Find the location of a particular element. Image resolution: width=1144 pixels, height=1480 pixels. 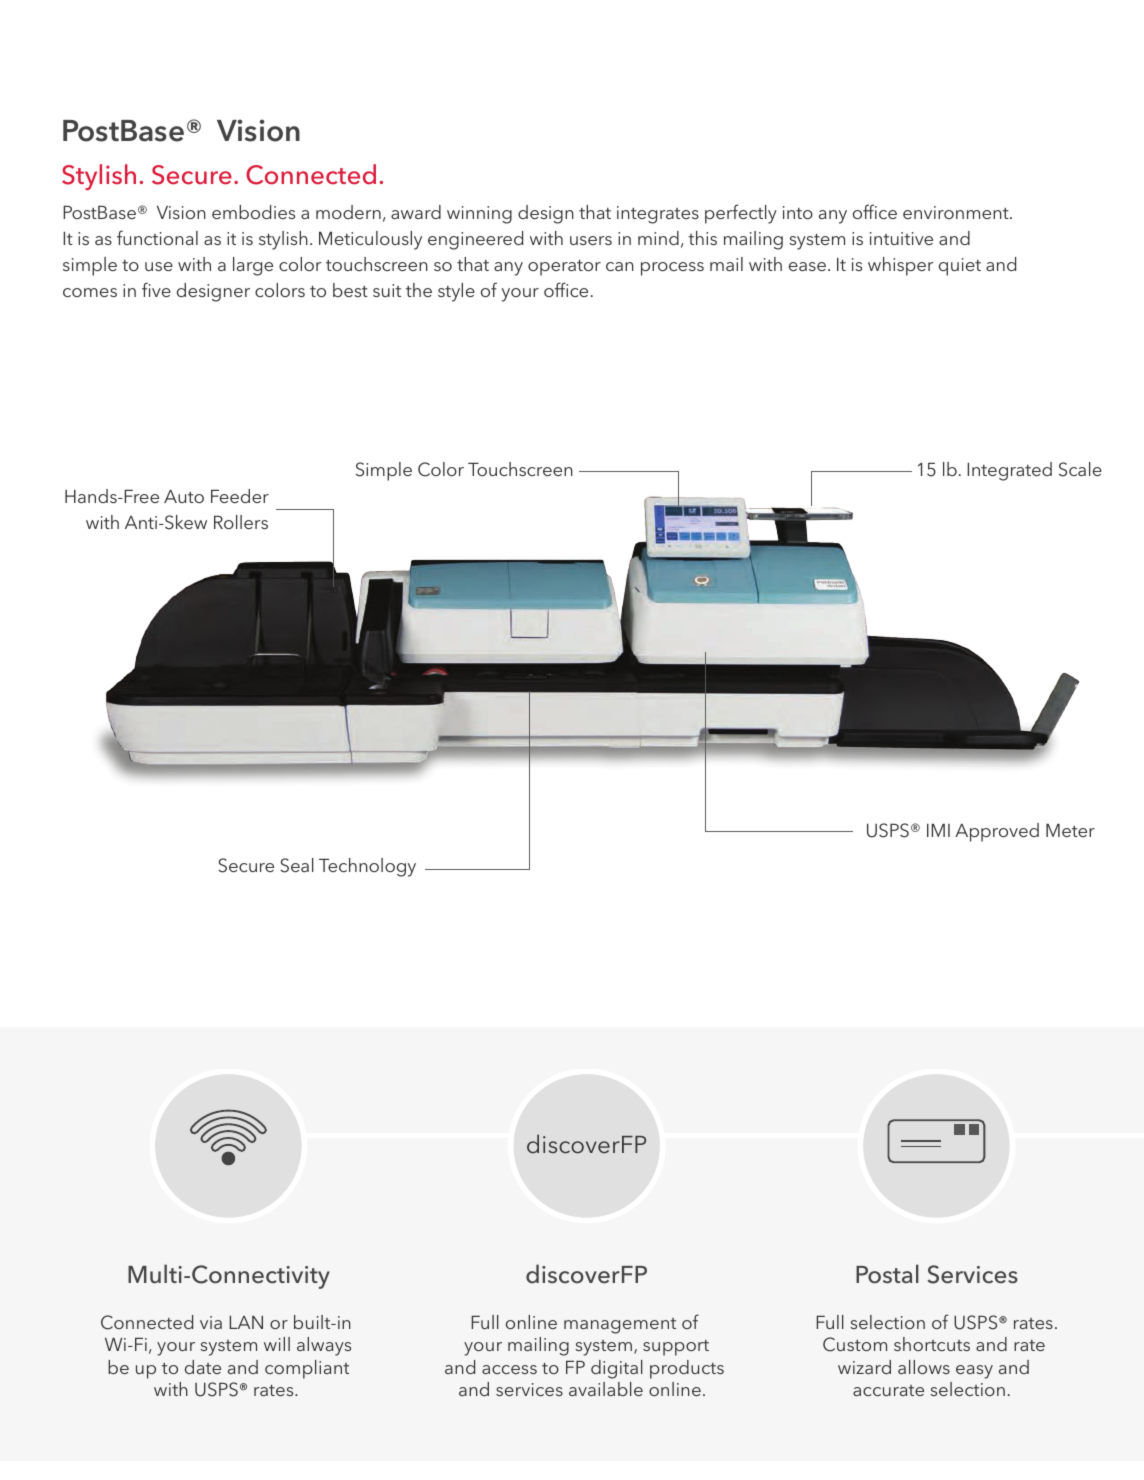

easy is located at coordinates (974, 1372).
